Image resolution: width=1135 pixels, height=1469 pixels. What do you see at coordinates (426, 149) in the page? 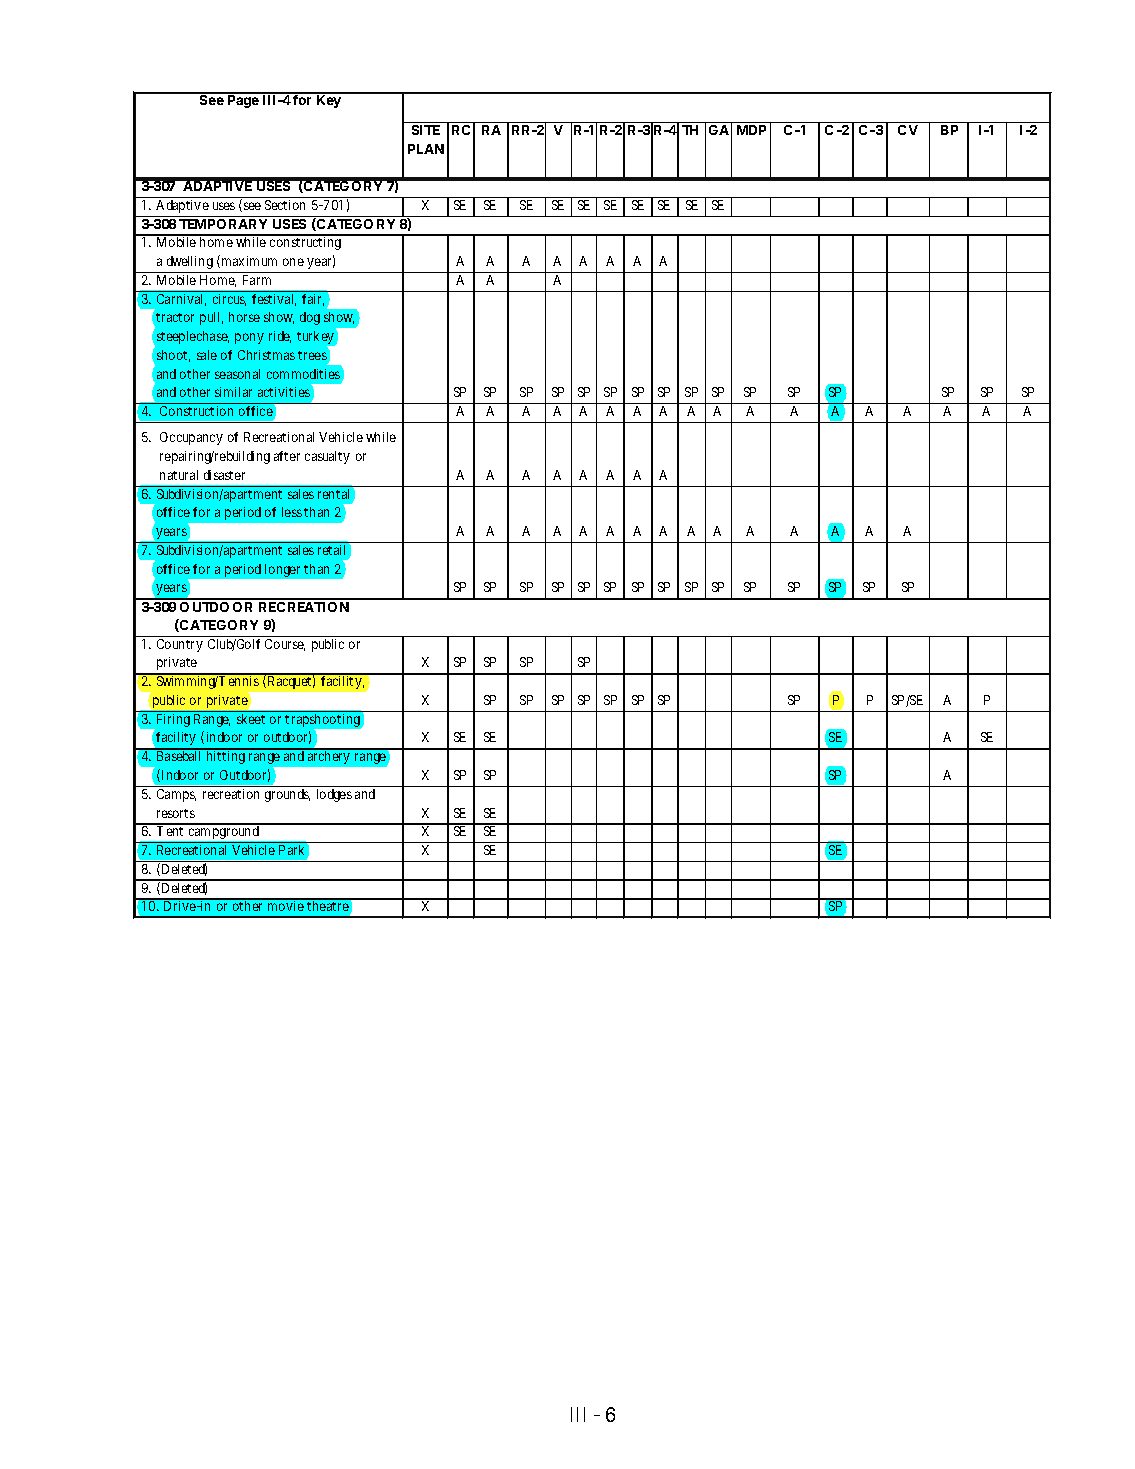
I see `PLAN` at bounding box center [426, 149].
